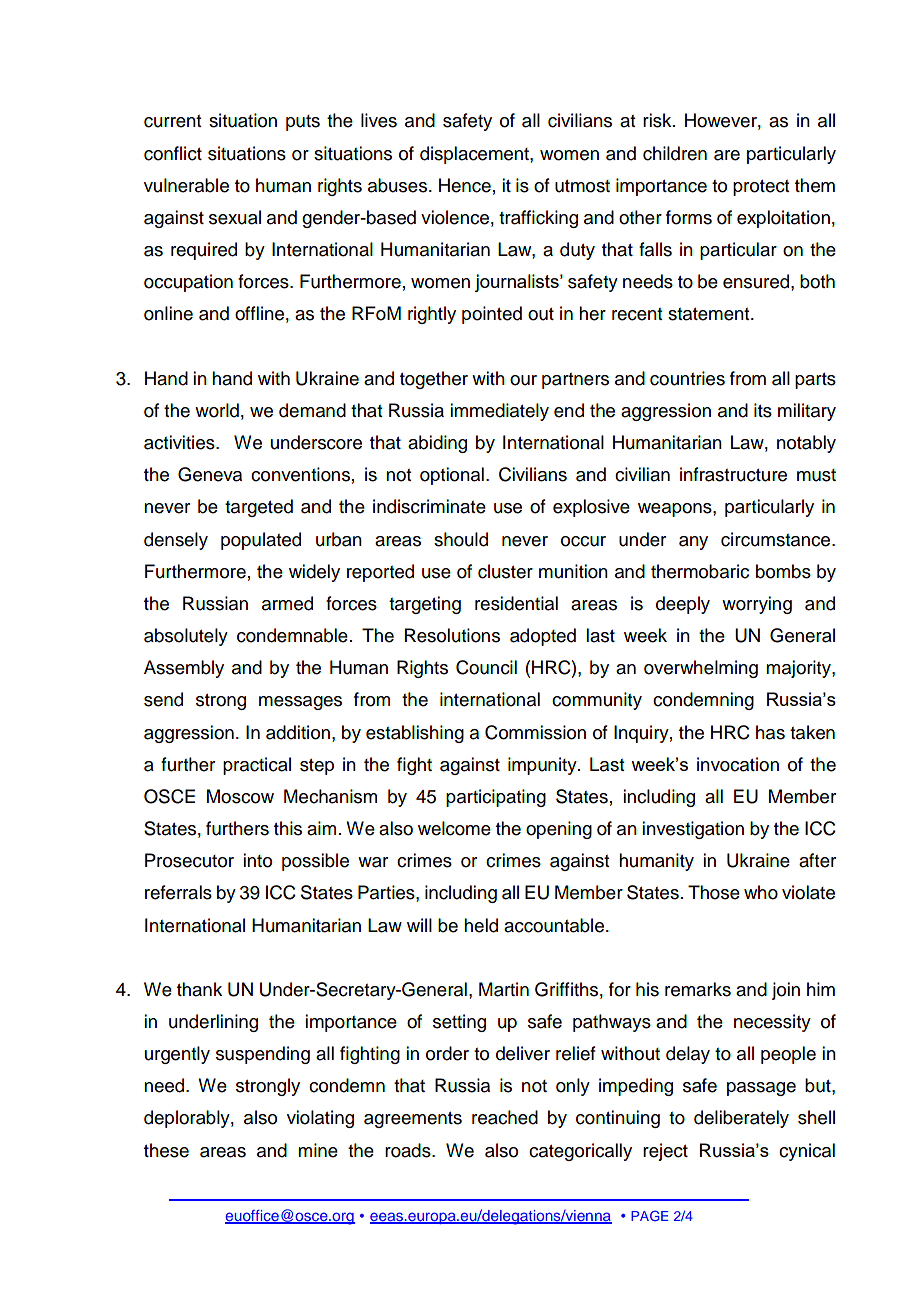  Describe the element at coordinates (454, 828) in the image. I see `welcome` at that location.
